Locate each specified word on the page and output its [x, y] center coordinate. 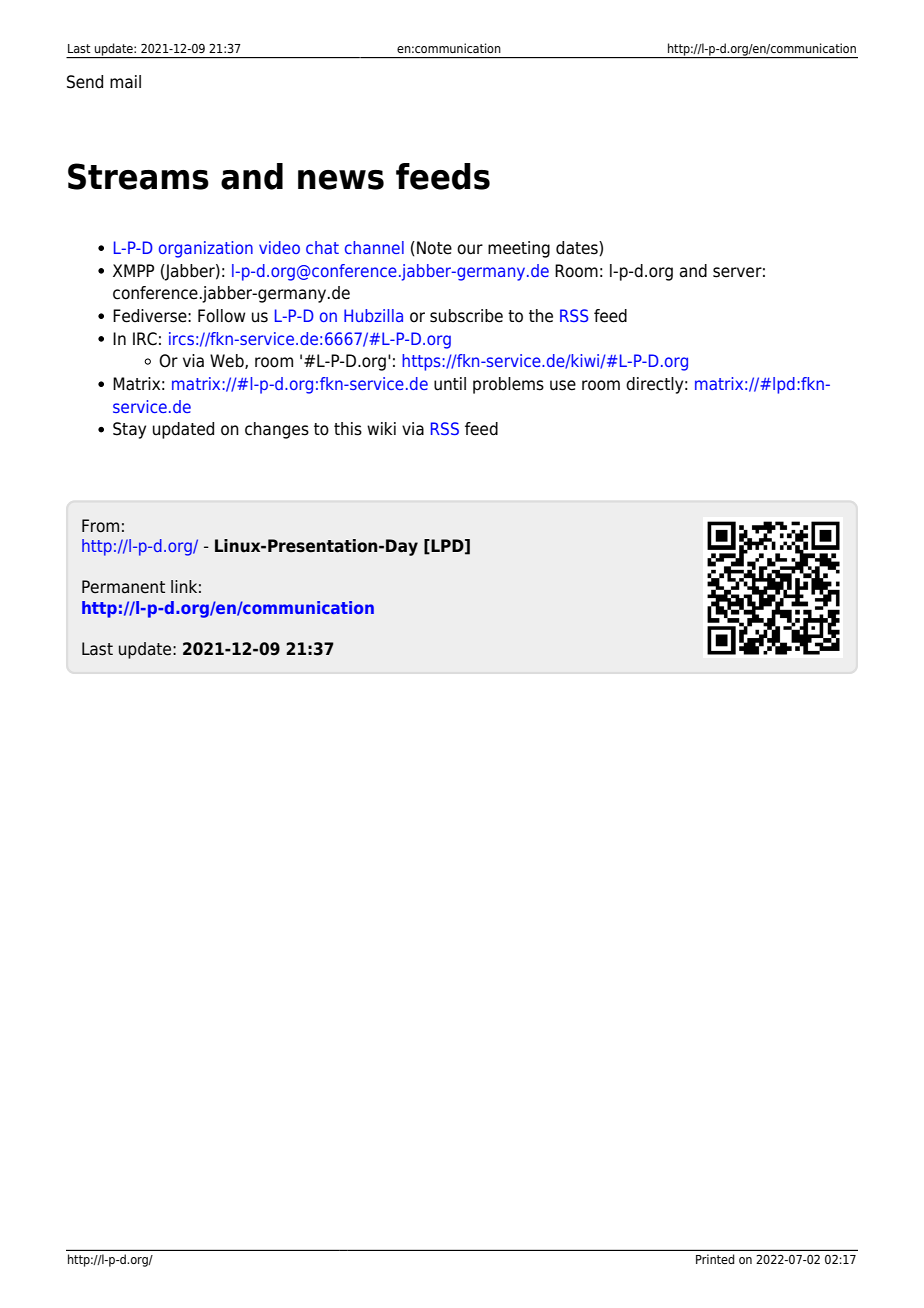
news [341, 180]
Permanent [123, 587]
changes [277, 430]
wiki [381, 428]
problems [508, 385]
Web [228, 361]
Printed [715, 1259]
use [563, 385]
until [450, 384]
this [348, 429]
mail [125, 82]
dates [578, 248]
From [100, 526]
